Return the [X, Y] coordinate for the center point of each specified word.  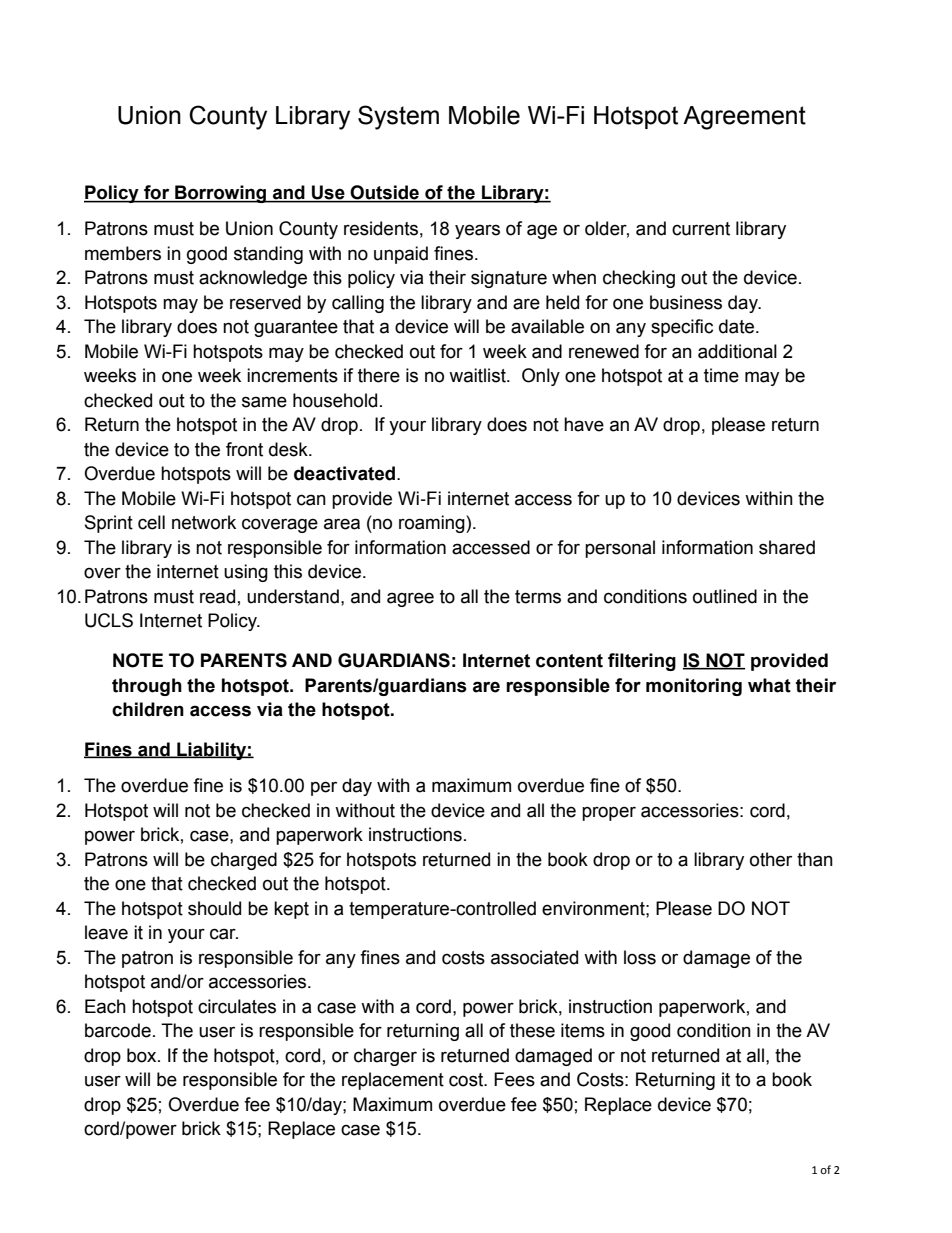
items [583, 1030]
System [398, 117]
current [701, 229]
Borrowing [221, 194]
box [143, 1055]
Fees [514, 1079]
